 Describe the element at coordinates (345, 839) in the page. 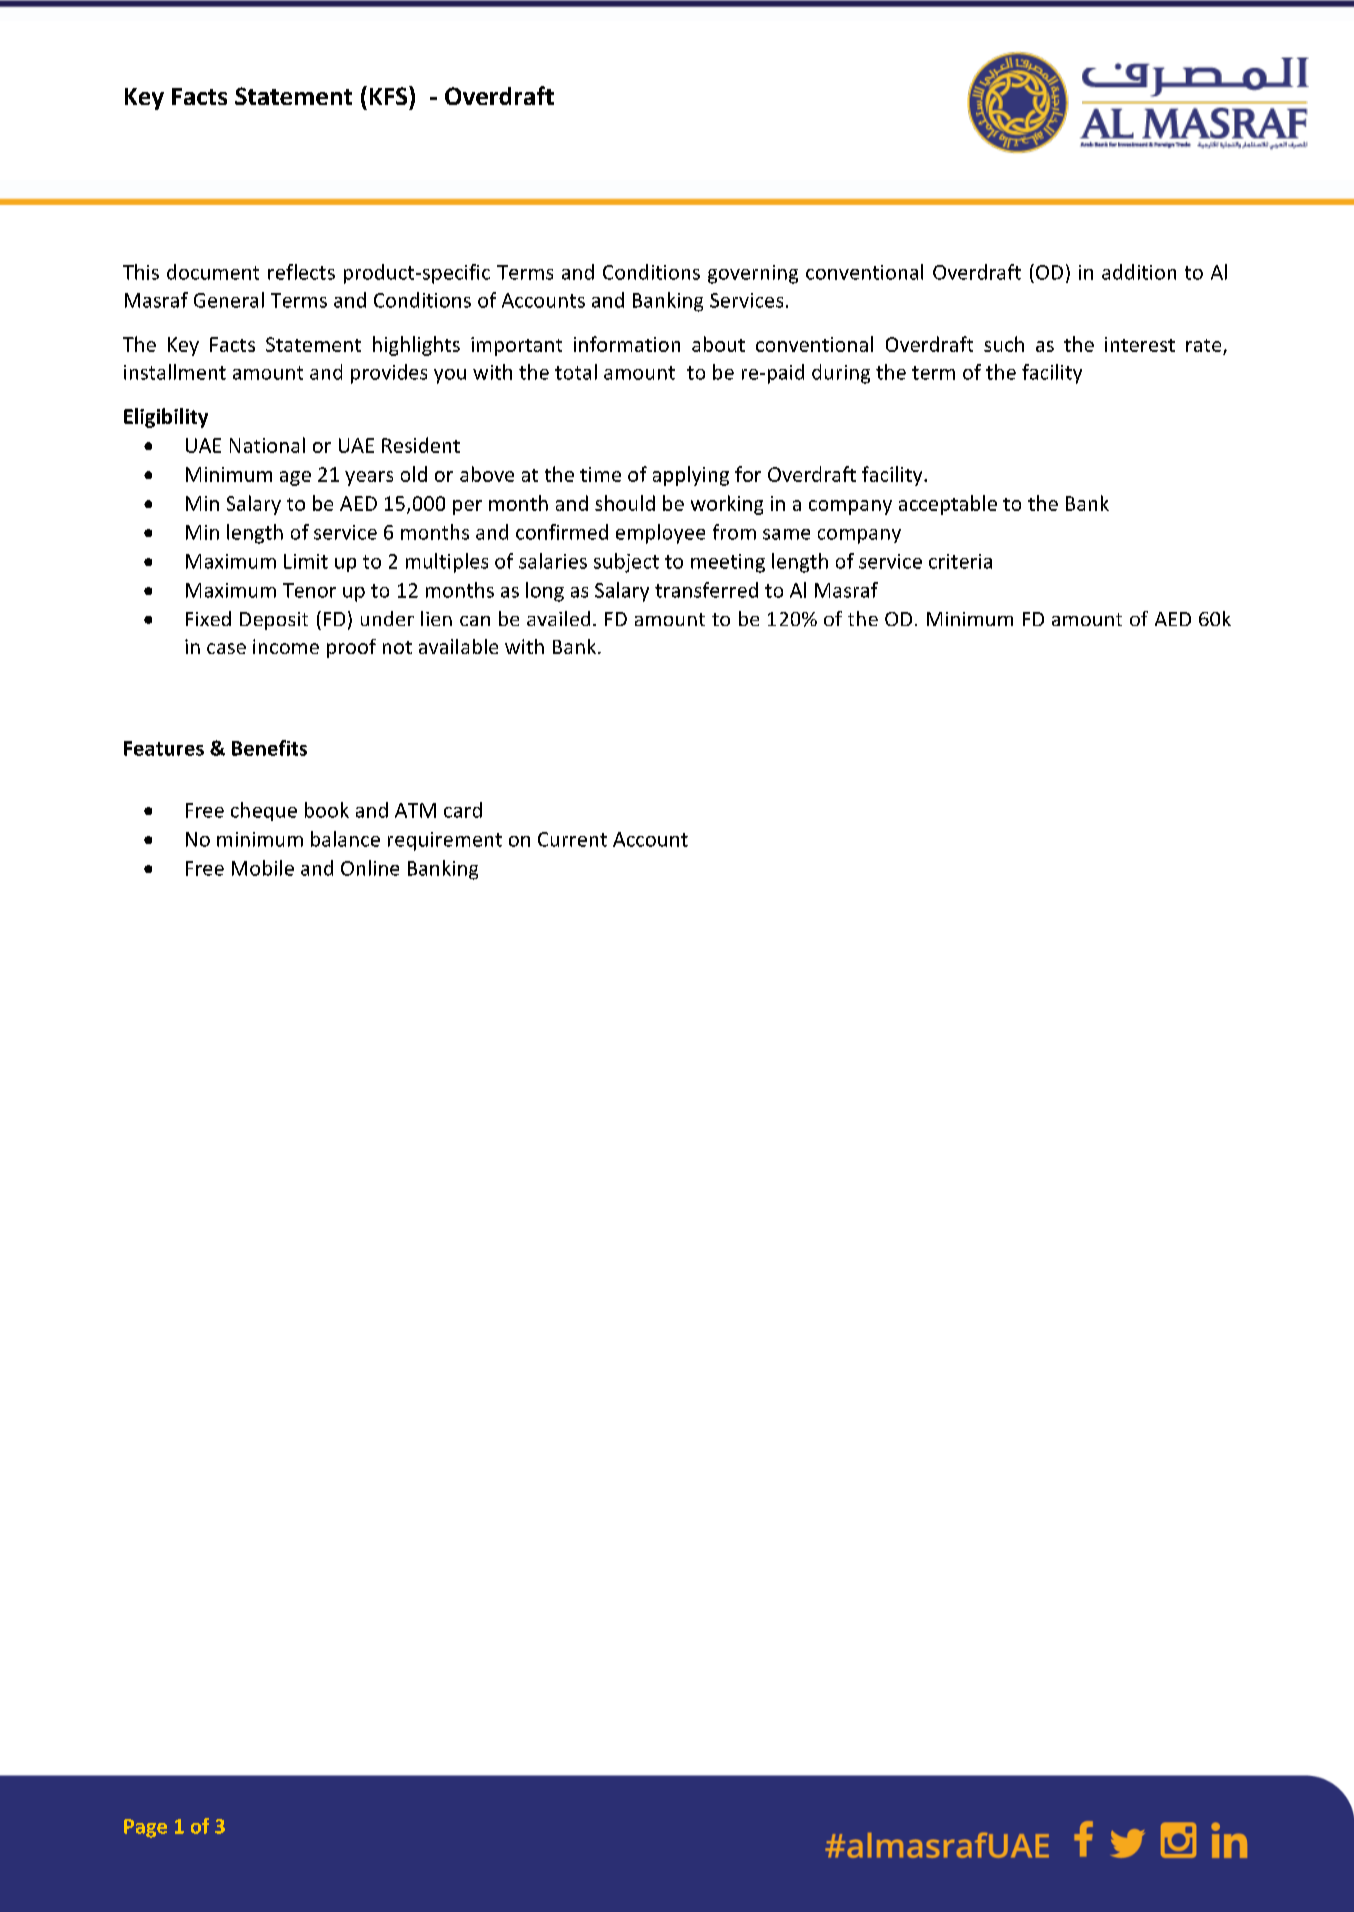

I see `balance` at that location.
